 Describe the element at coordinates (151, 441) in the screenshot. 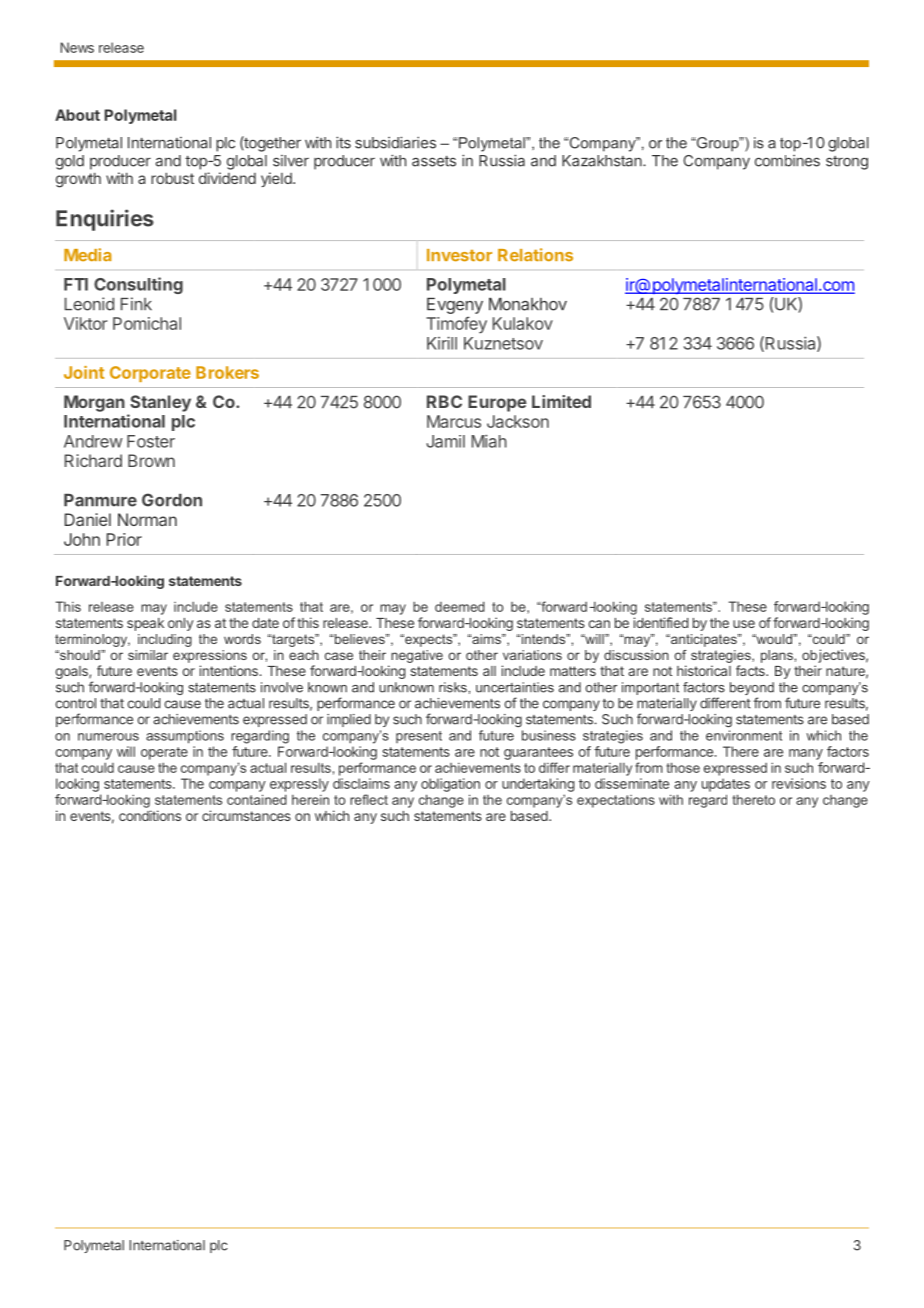

I see `Foster` at that location.
